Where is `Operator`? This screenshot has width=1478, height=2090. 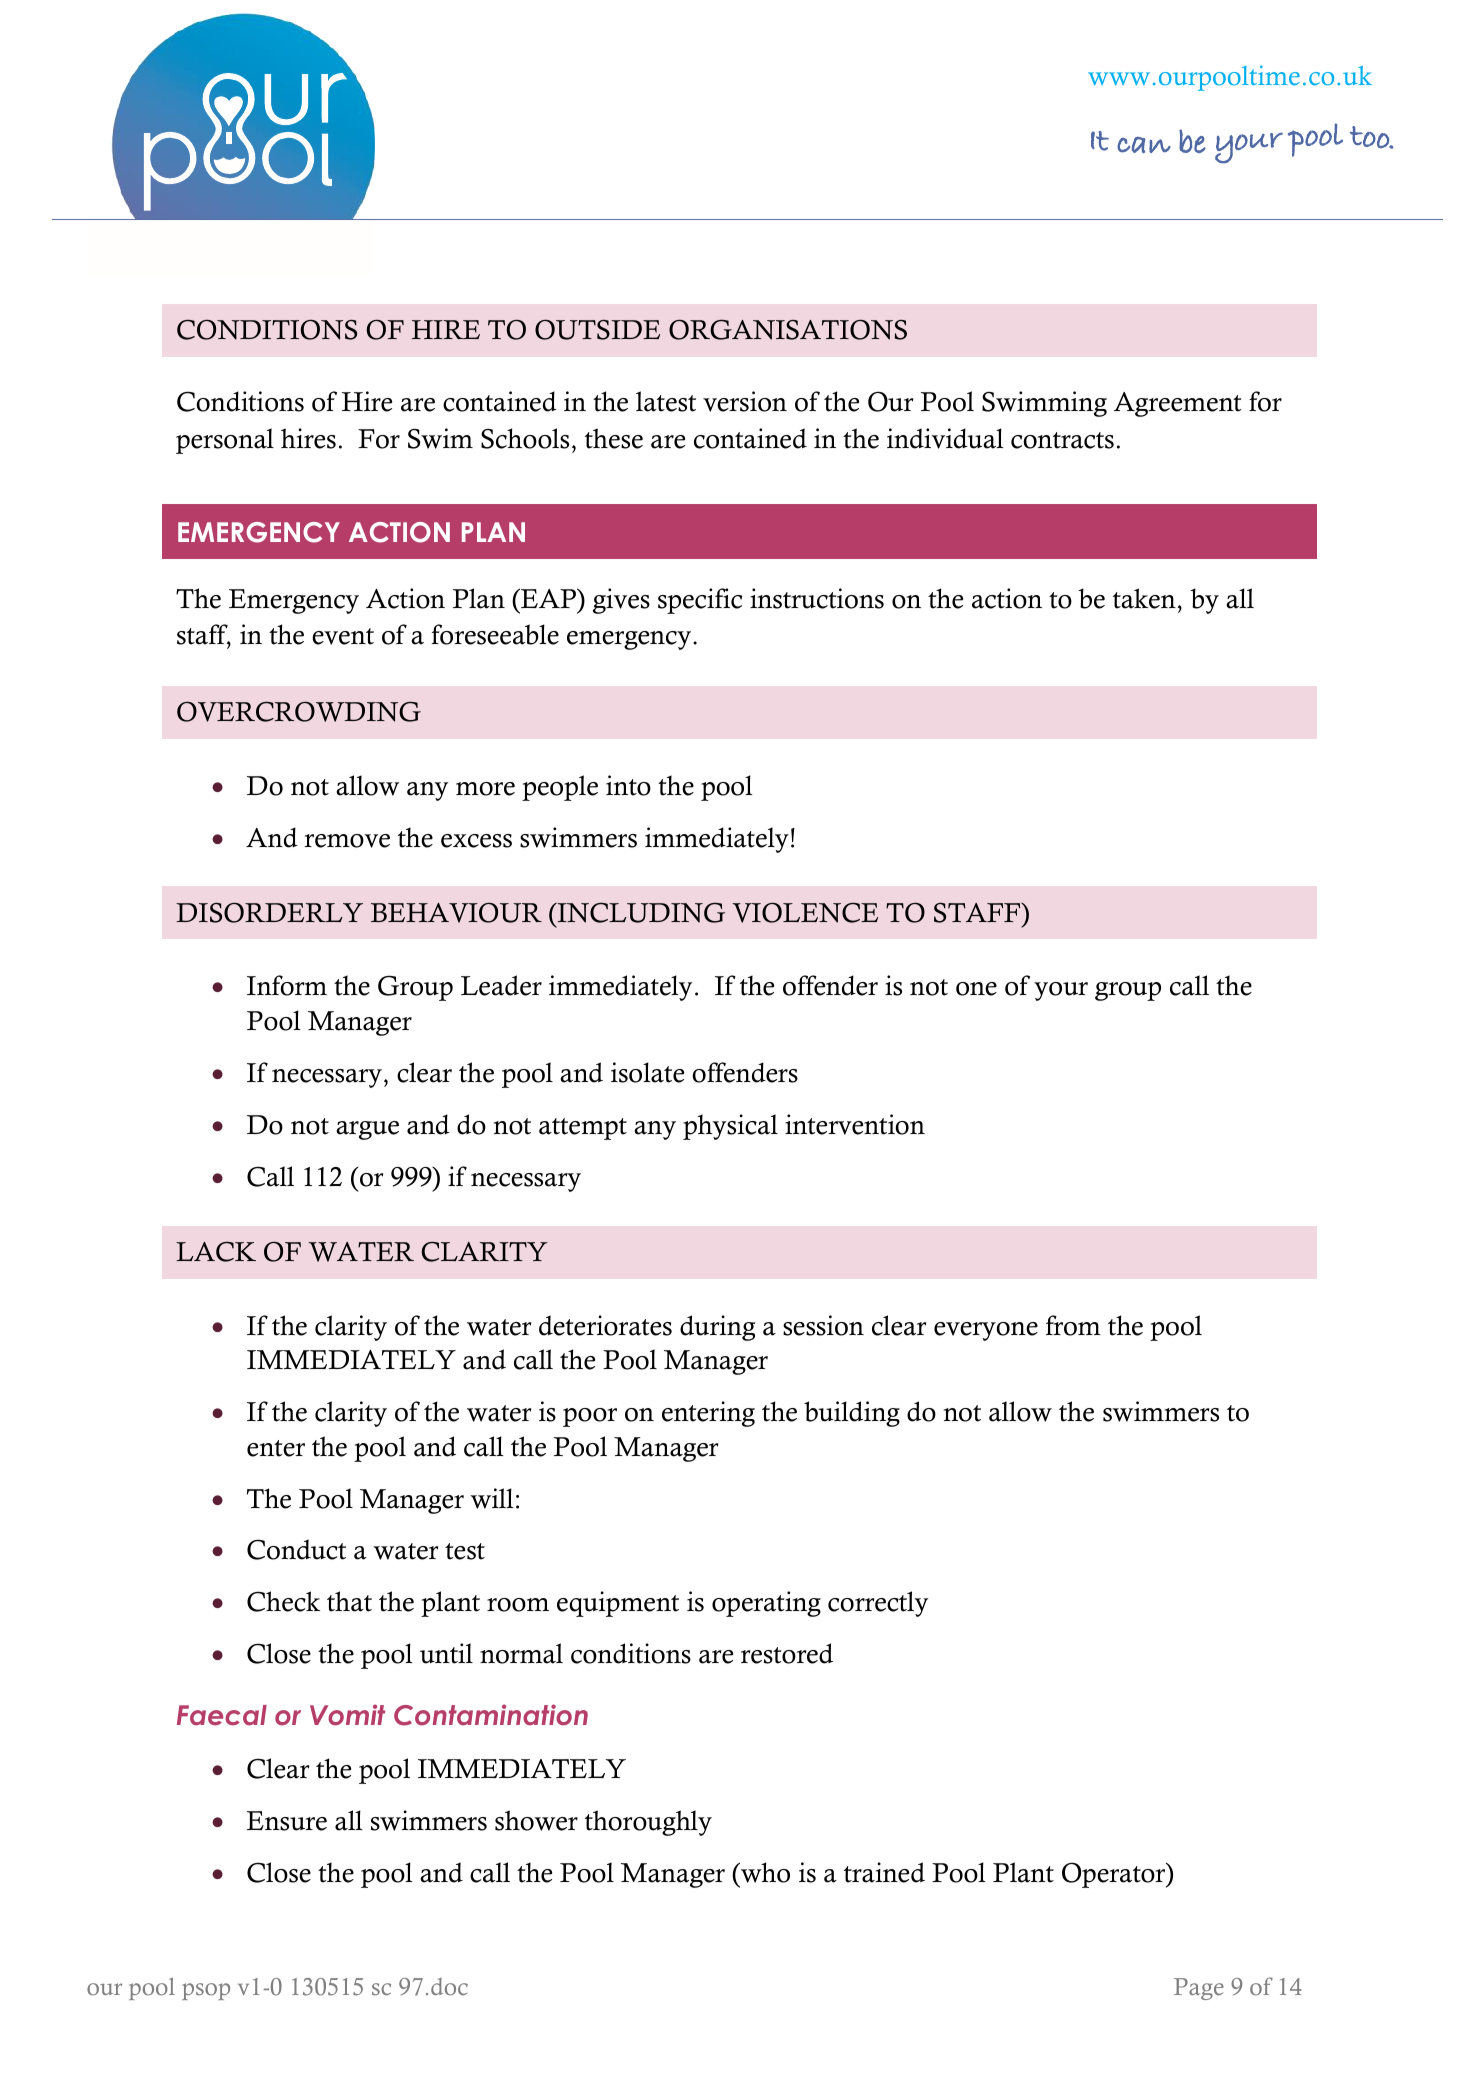 Operator is located at coordinates (1115, 1875).
